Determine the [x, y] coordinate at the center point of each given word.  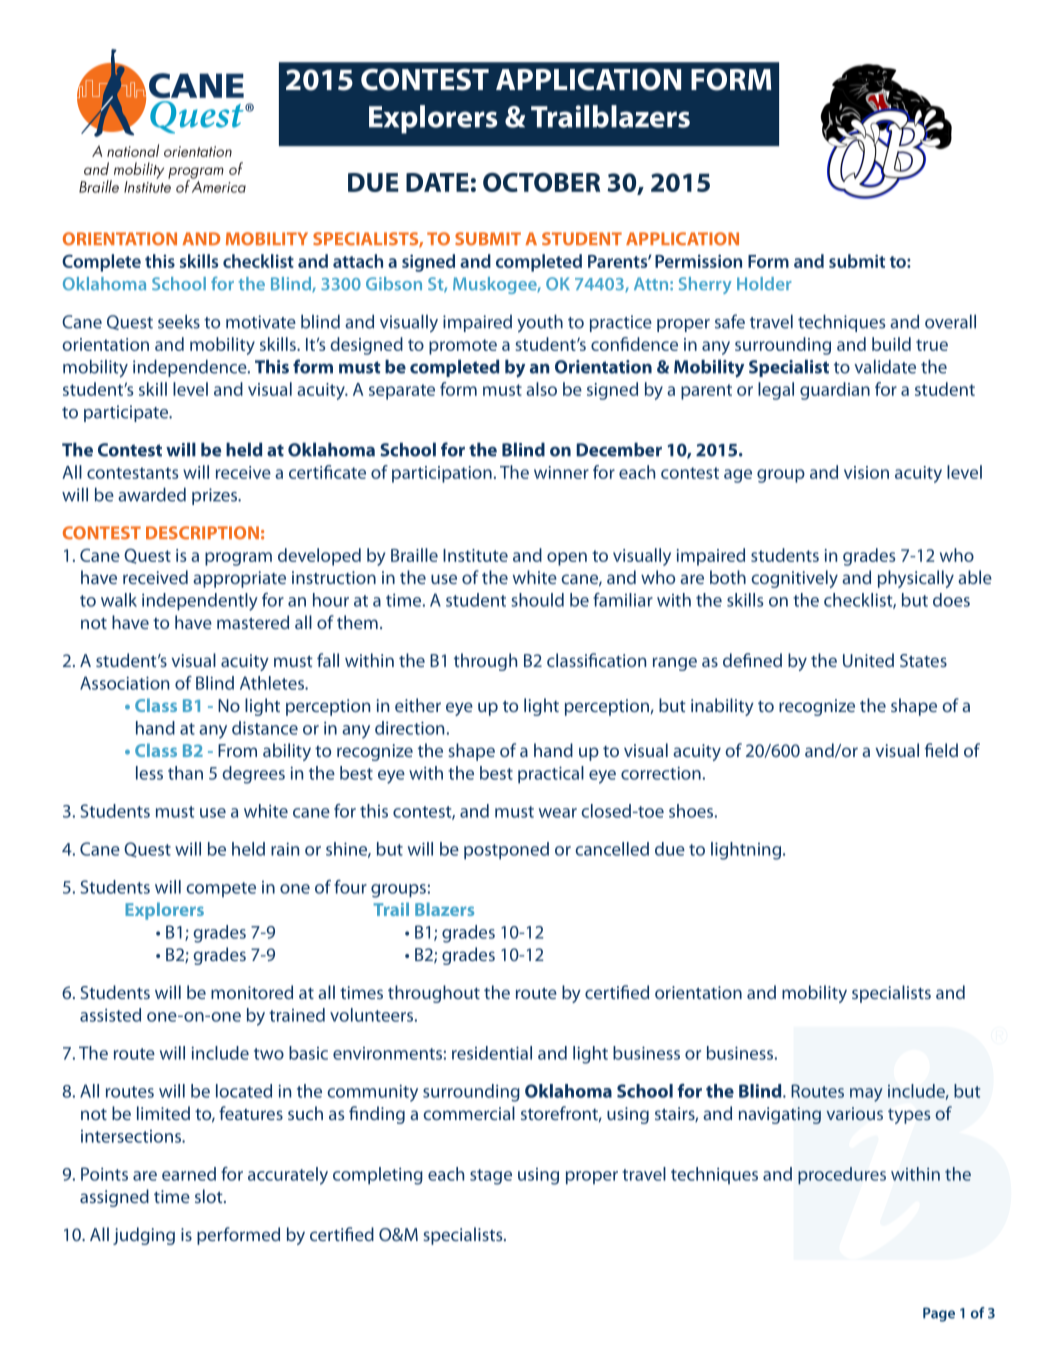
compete [221, 889]
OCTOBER [541, 182]
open [567, 559]
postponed [506, 851]
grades [869, 557]
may [866, 1095]
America [219, 185]
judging [144, 1236]
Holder [764, 284]
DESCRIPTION [202, 533]
